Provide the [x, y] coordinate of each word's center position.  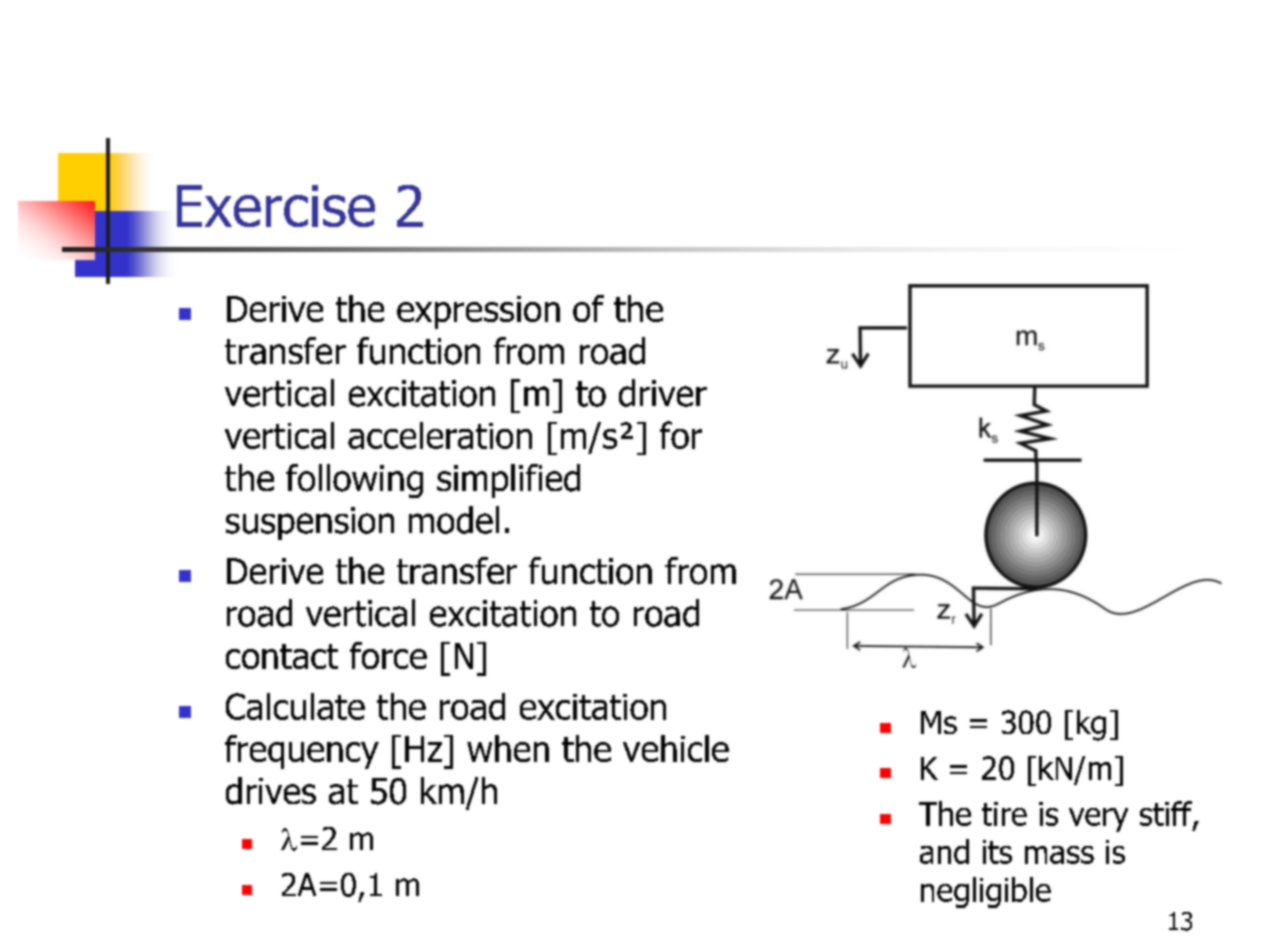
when [508, 748]
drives [271, 791]
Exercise [276, 206]
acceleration [440, 435]
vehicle [676, 748]
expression [478, 312]
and [944, 851]
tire [1004, 814]
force [388, 655]
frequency [302, 752]
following [354, 481]
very [1098, 820]
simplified [508, 481]
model [454, 520]
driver [663, 393]
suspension [310, 523]
